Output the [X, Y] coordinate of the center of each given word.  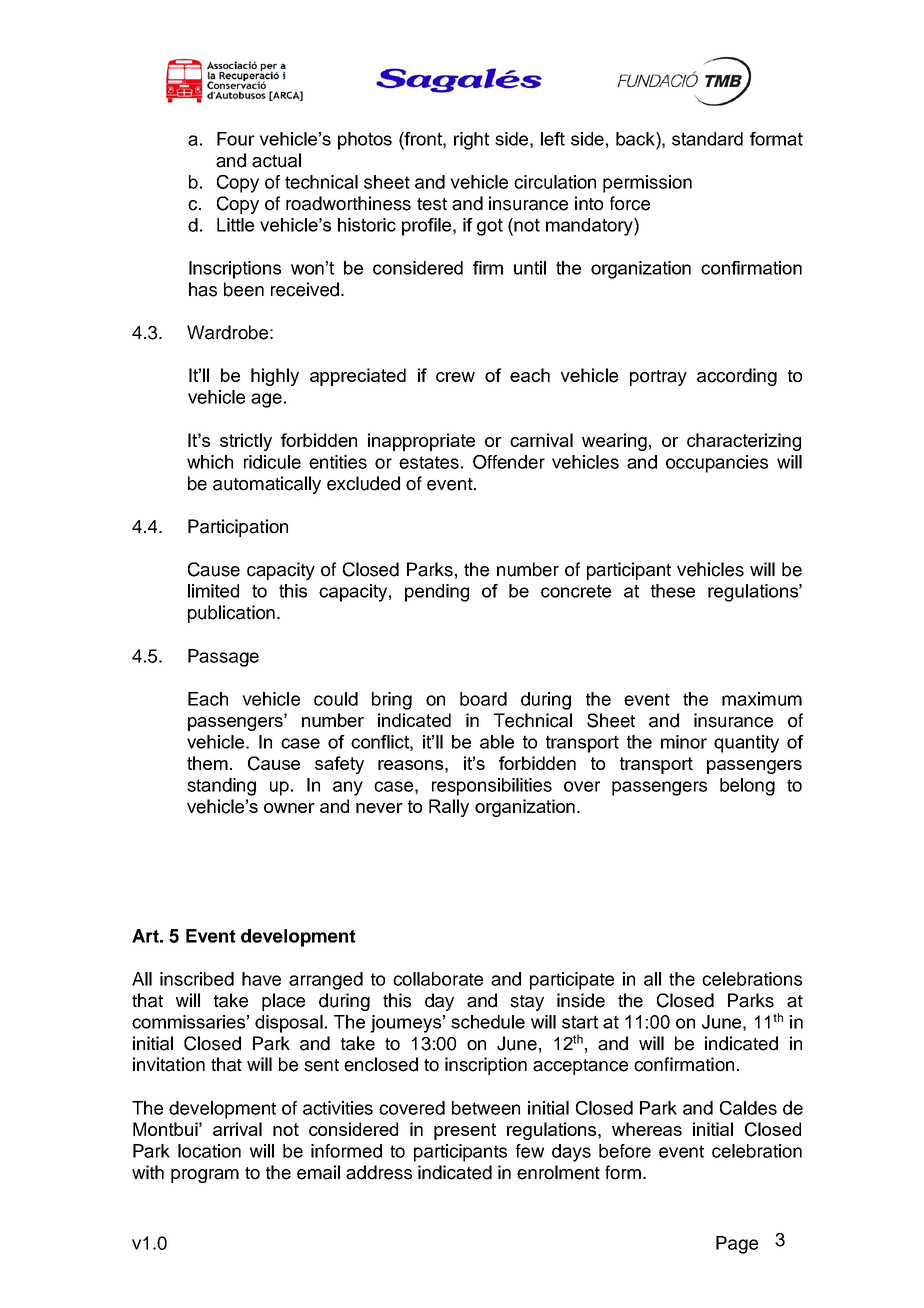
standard [707, 139]
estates [429, 462]
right [471, 141]
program [205, 1176]
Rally [449, 808]
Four [236, 139]
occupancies [717, 464]
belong [747, 787]
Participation [238, 528]
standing [221, 787]
